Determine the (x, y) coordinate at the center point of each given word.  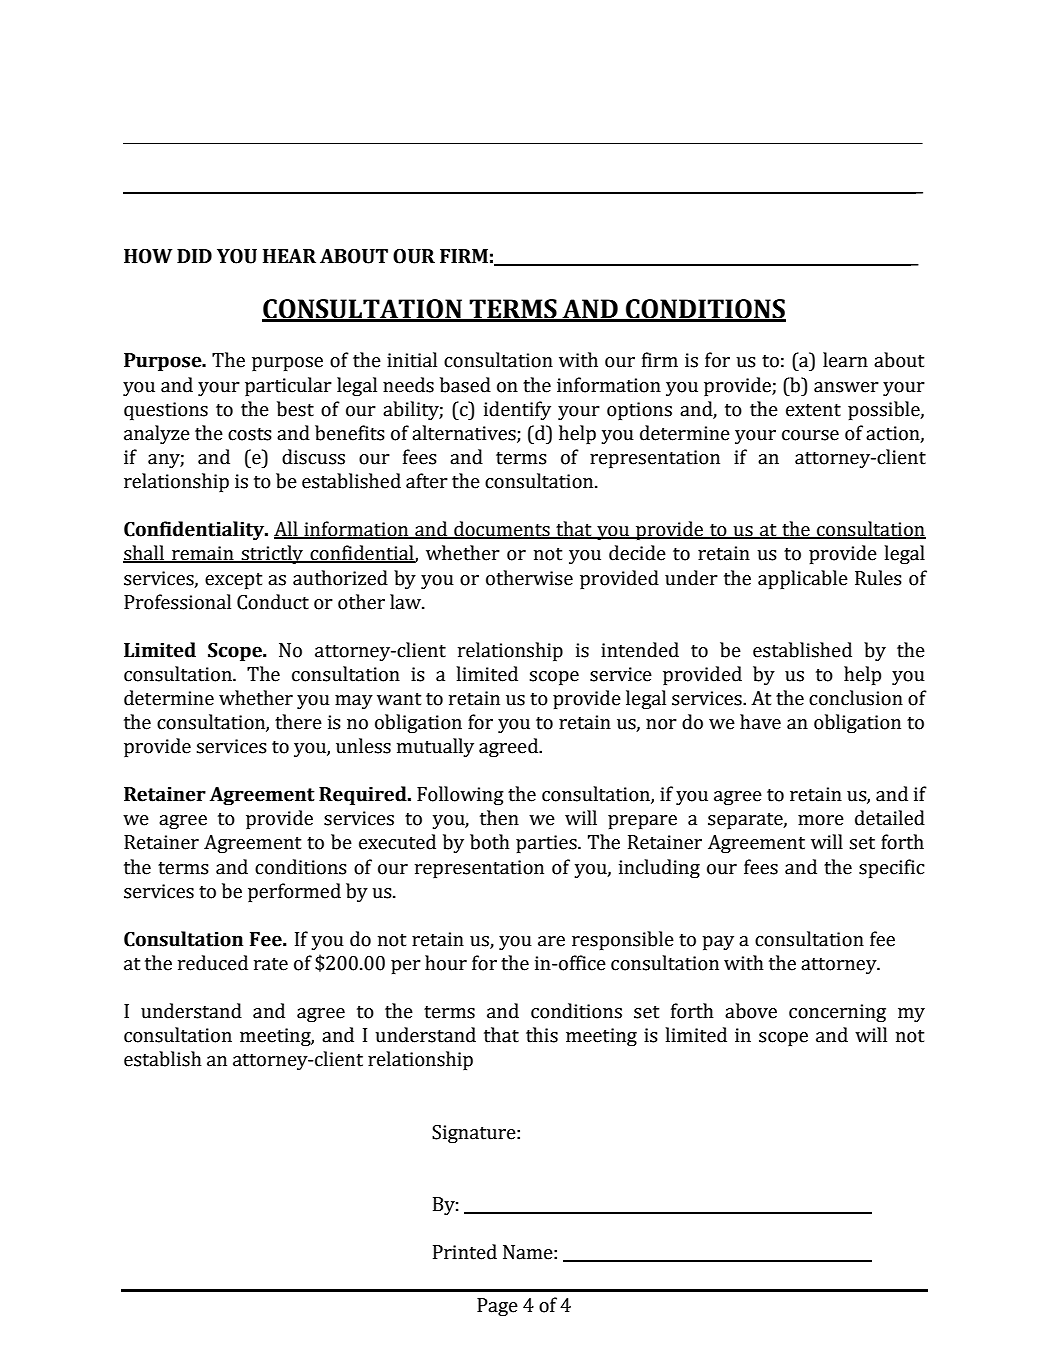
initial (412, 360)
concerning (837, 1013)
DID (194, 256)
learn (845, 360)
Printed (465, 1252)
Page (497, 1307)
